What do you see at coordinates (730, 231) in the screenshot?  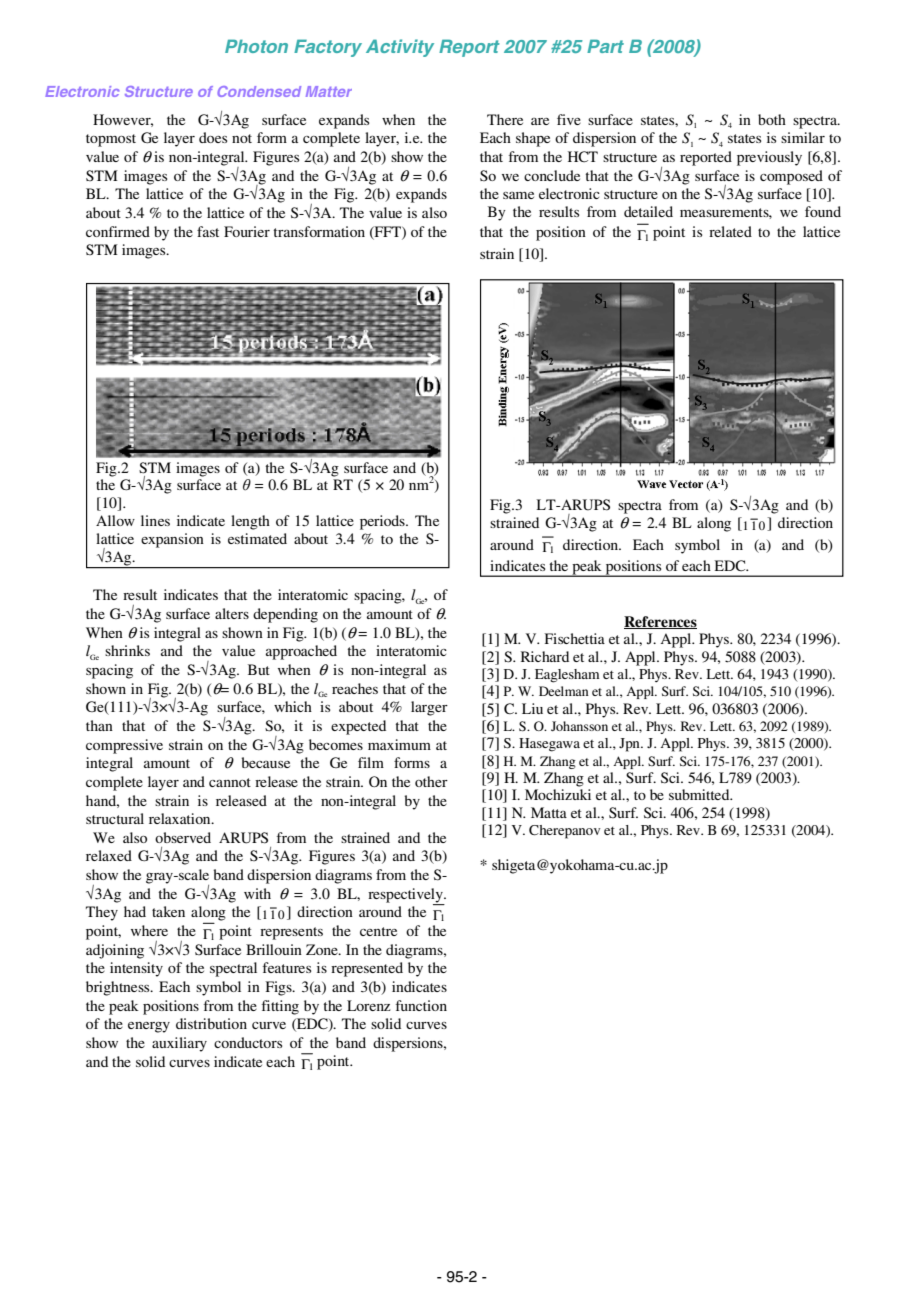 I see `related` at bounding box center [730, 231].
